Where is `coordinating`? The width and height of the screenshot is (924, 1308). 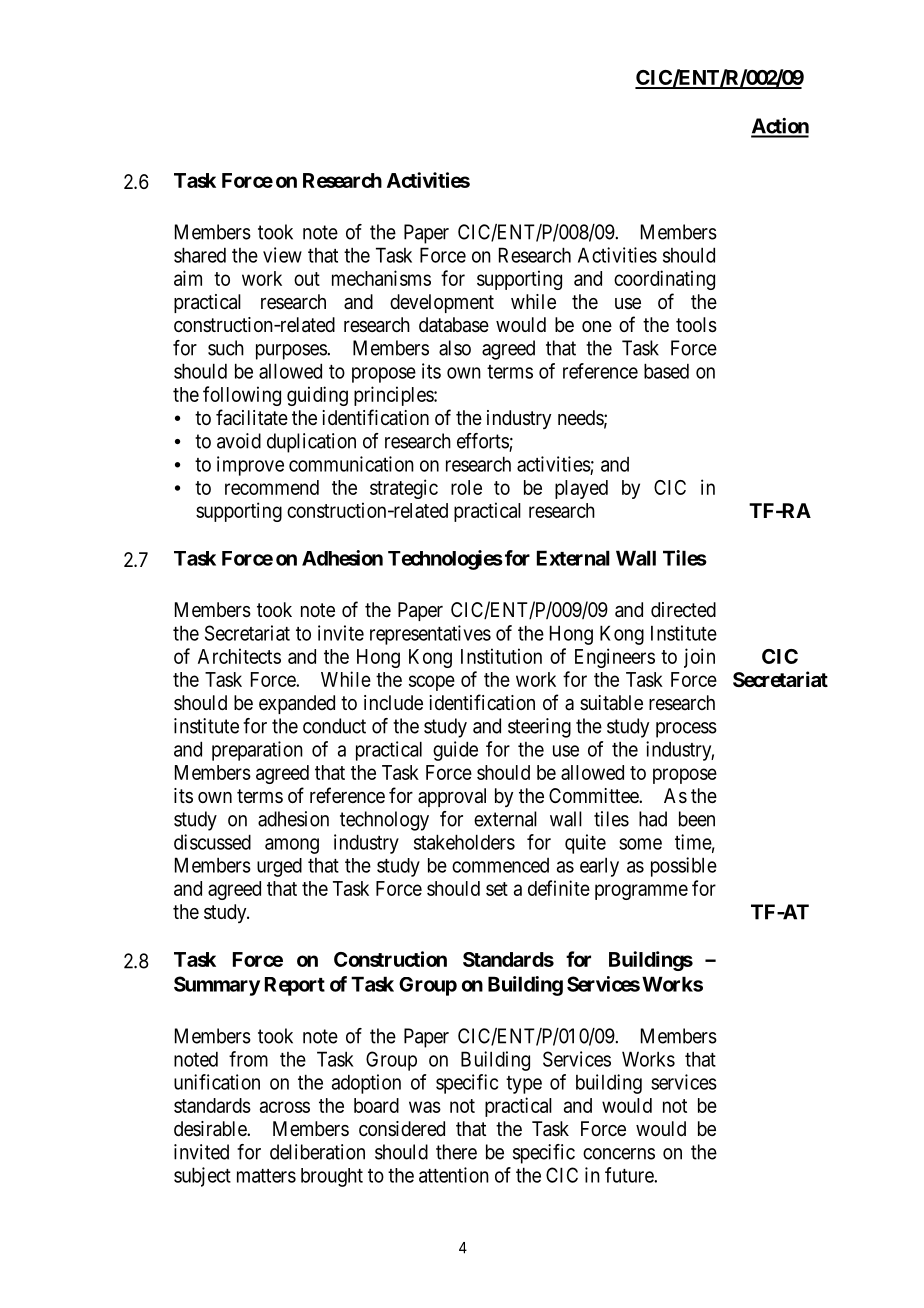
coordinating is located at coordinates (664, 280).
